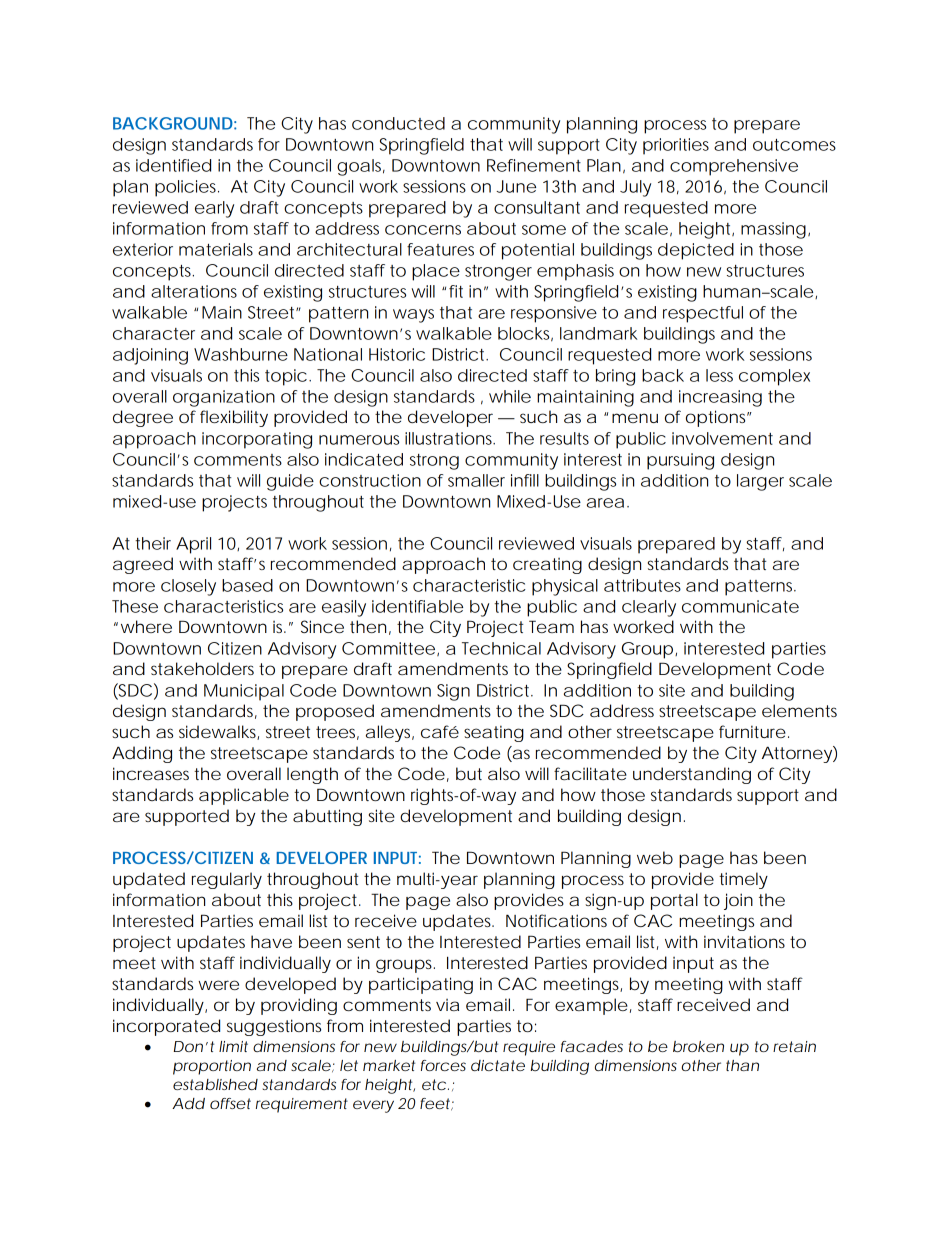 This image has width=952, height=1233. What do you see at coordinates (534, 165) in the image?
I see `Refinement` at bounding box center [534, 165].
